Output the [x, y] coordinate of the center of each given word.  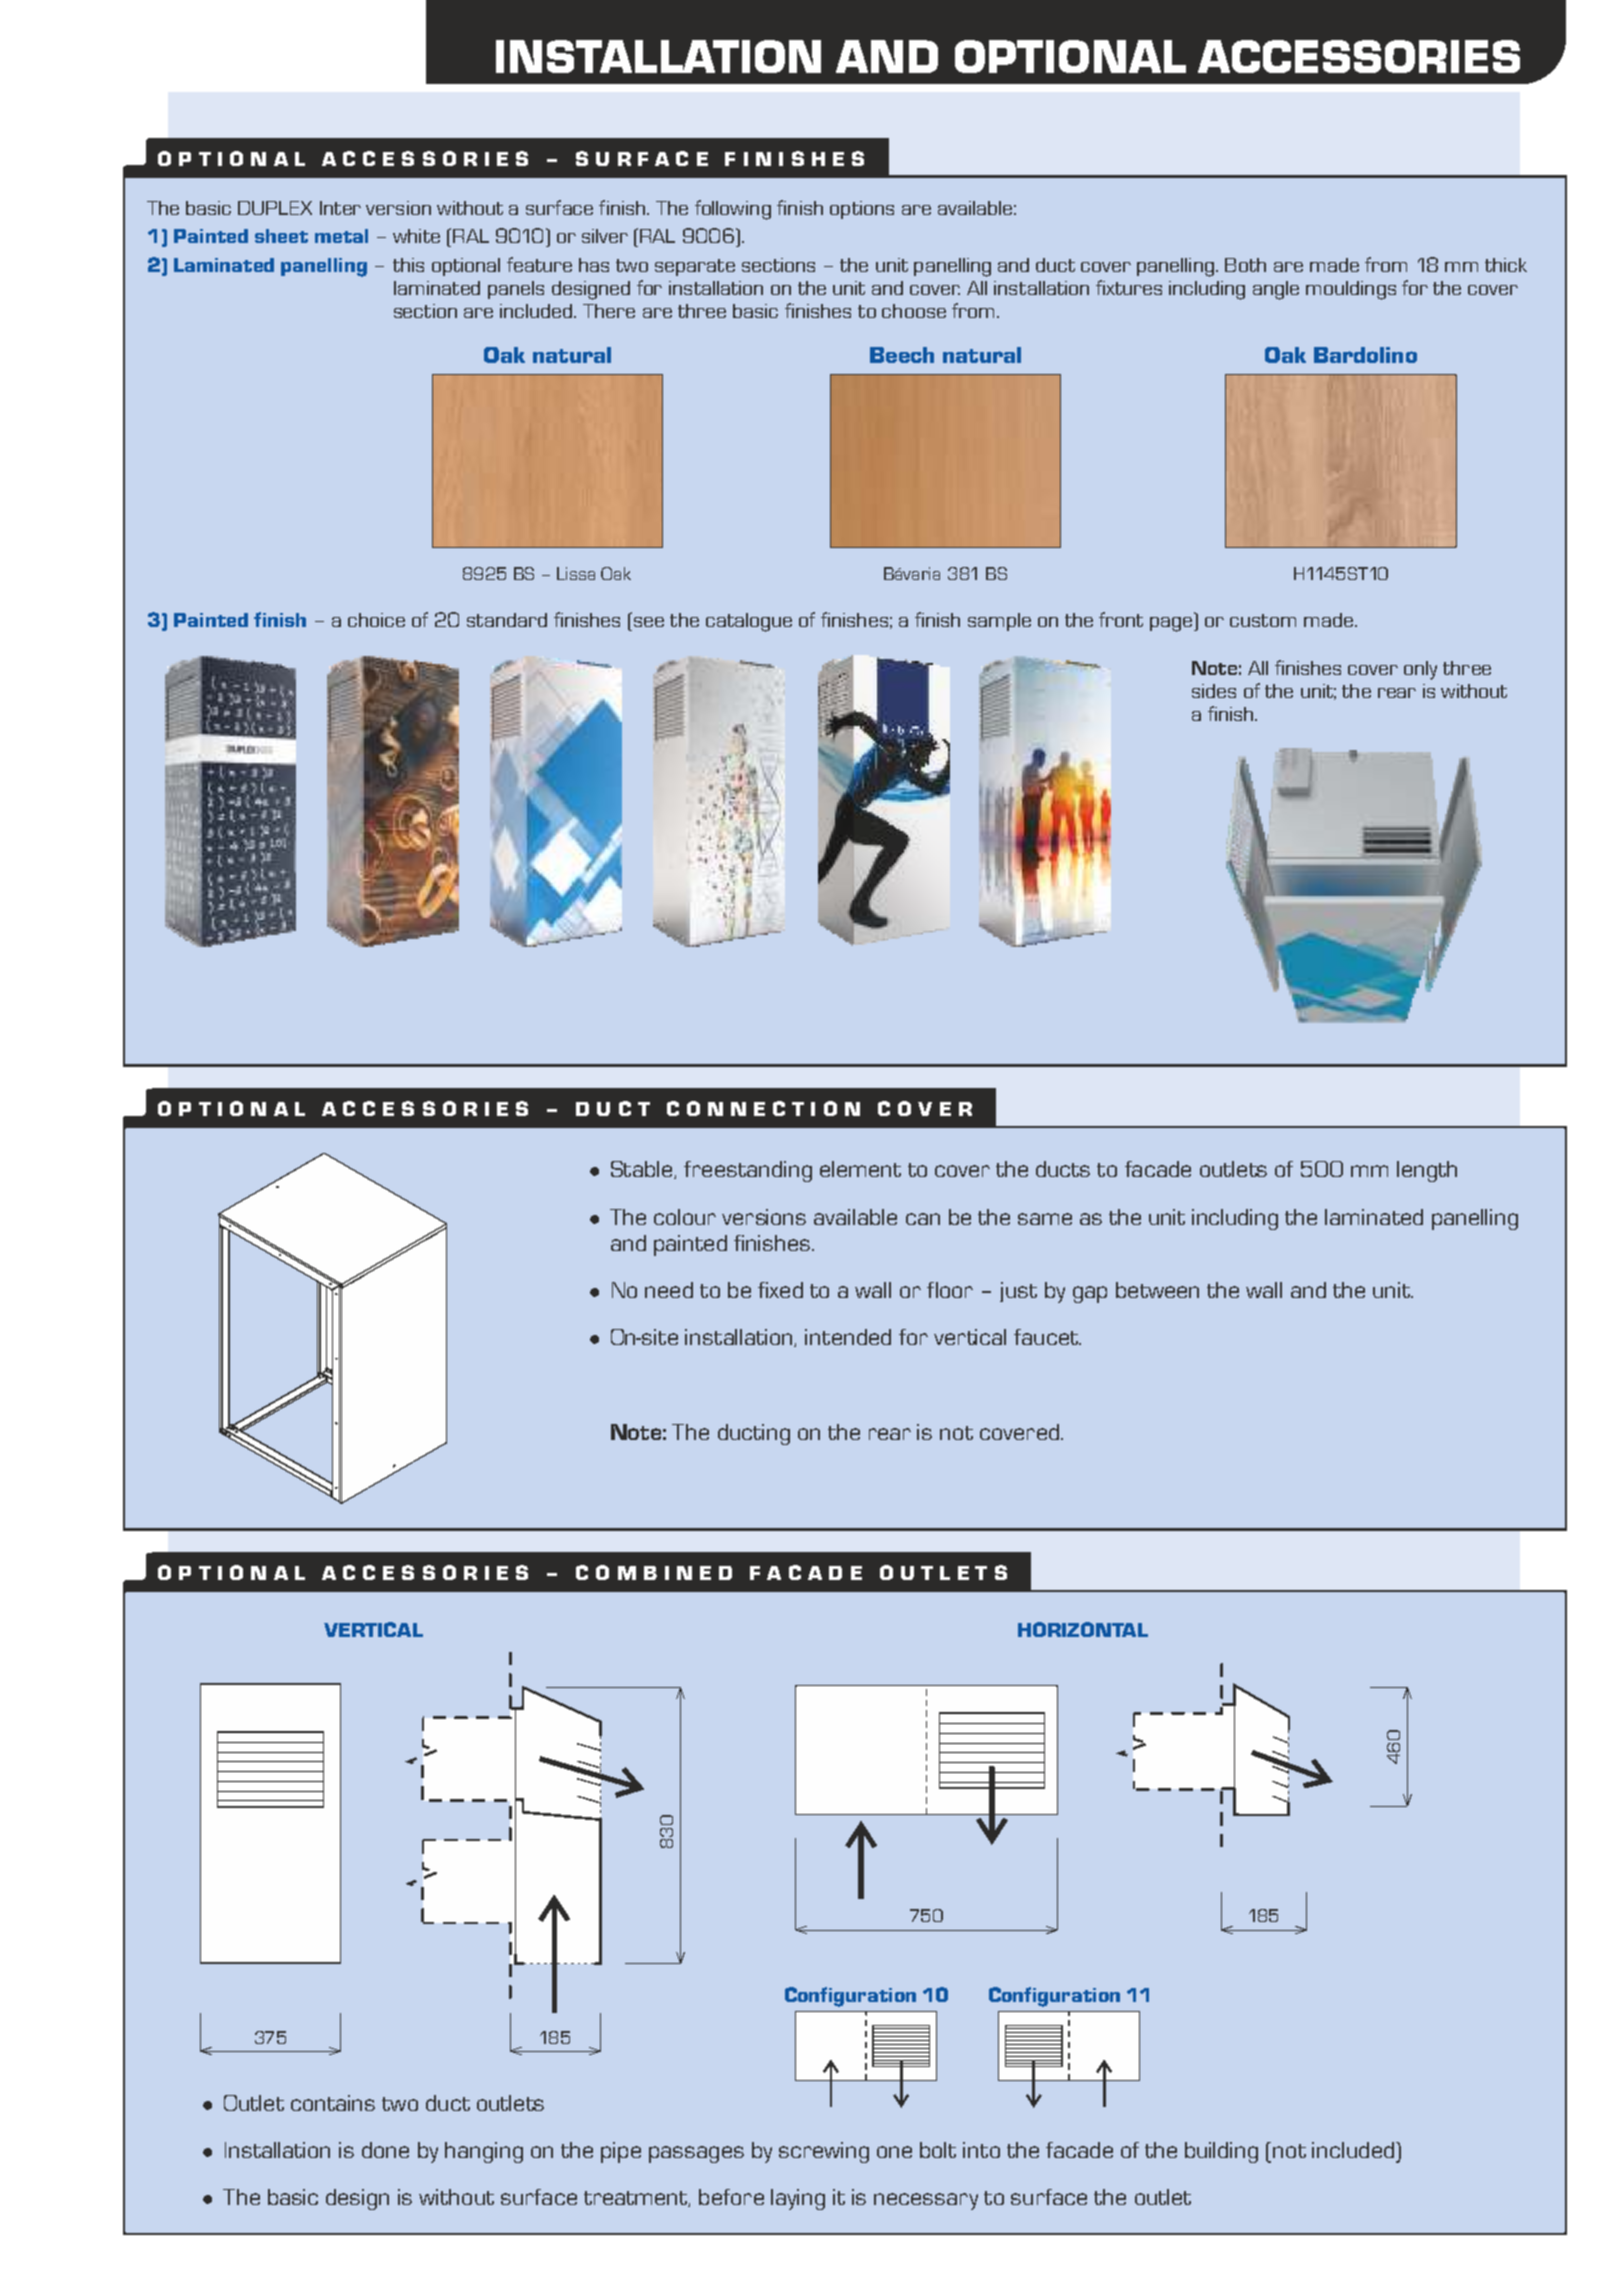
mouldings [1351, 290]
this [408, 265]
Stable [643, 1170]
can [923, 1219]
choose [914, 311]
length [1427, 1171]
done [385, 2150]
